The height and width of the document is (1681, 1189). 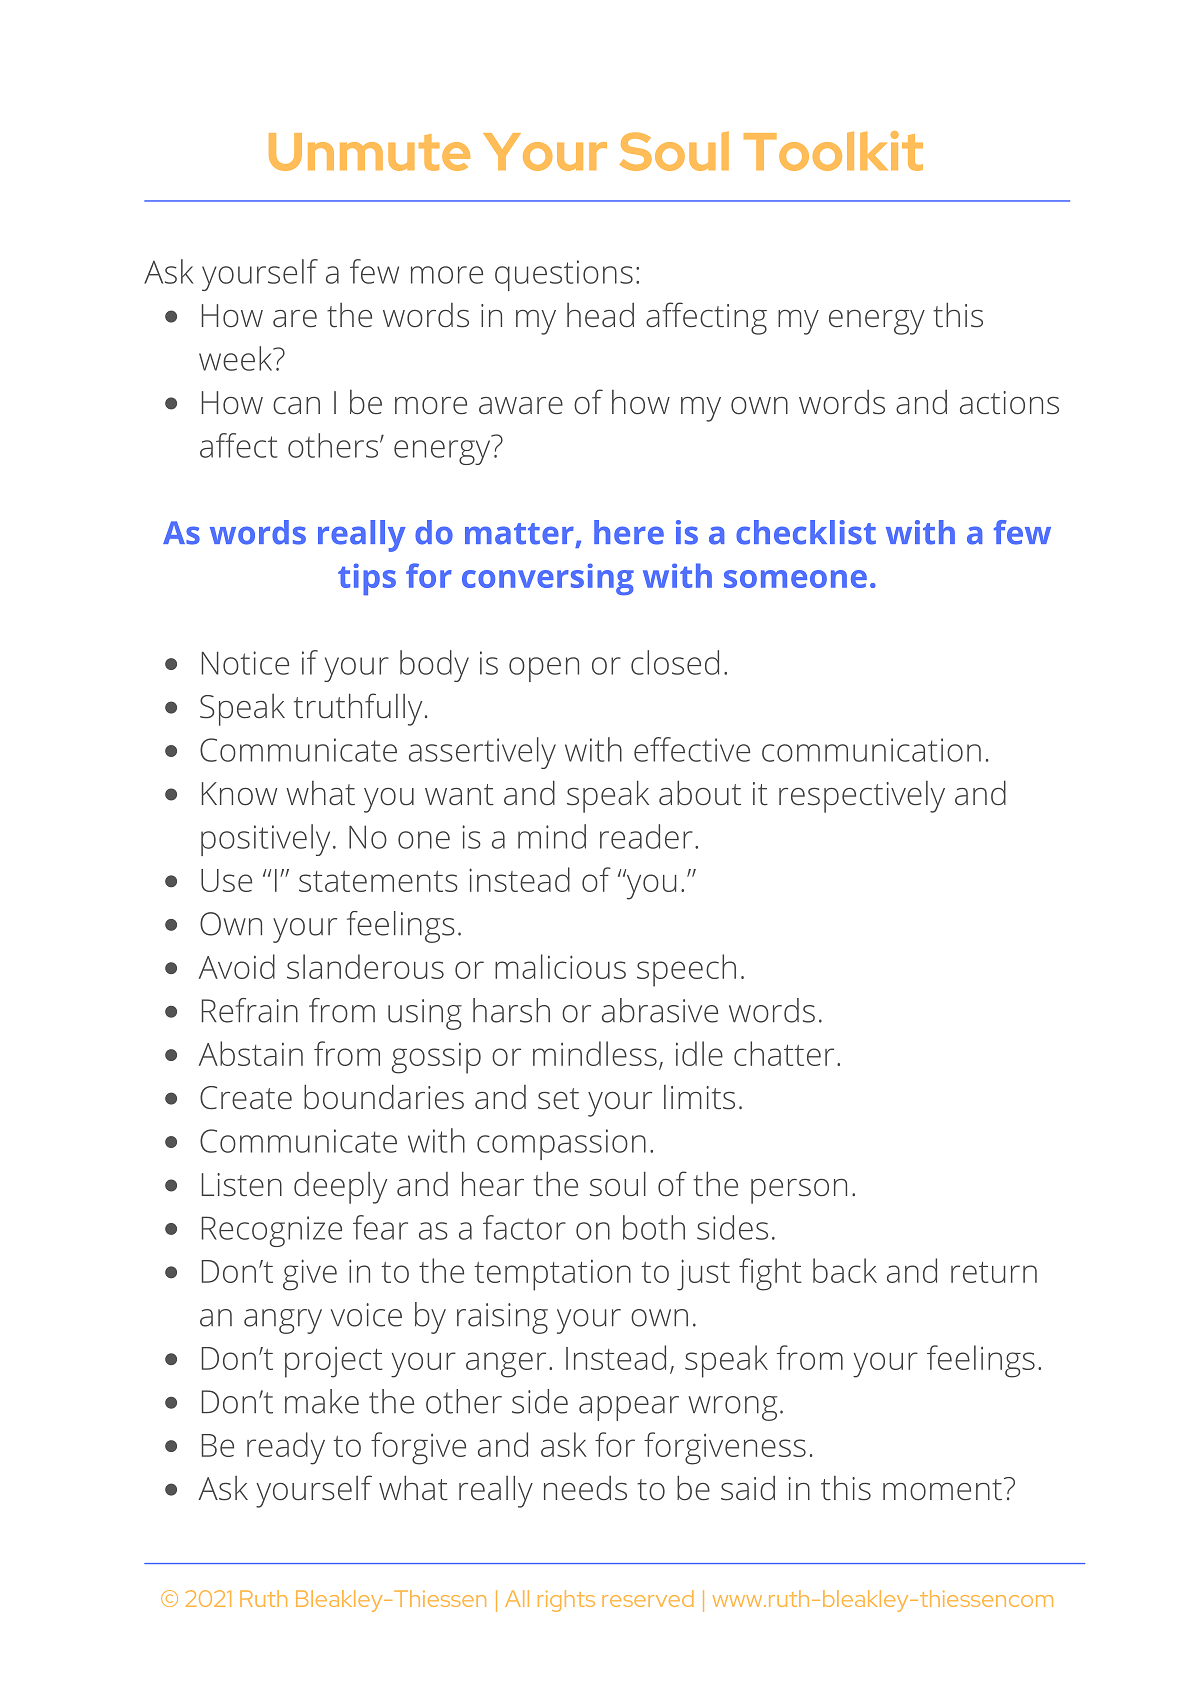 I want to click on week, so click(x=237, y=358).
